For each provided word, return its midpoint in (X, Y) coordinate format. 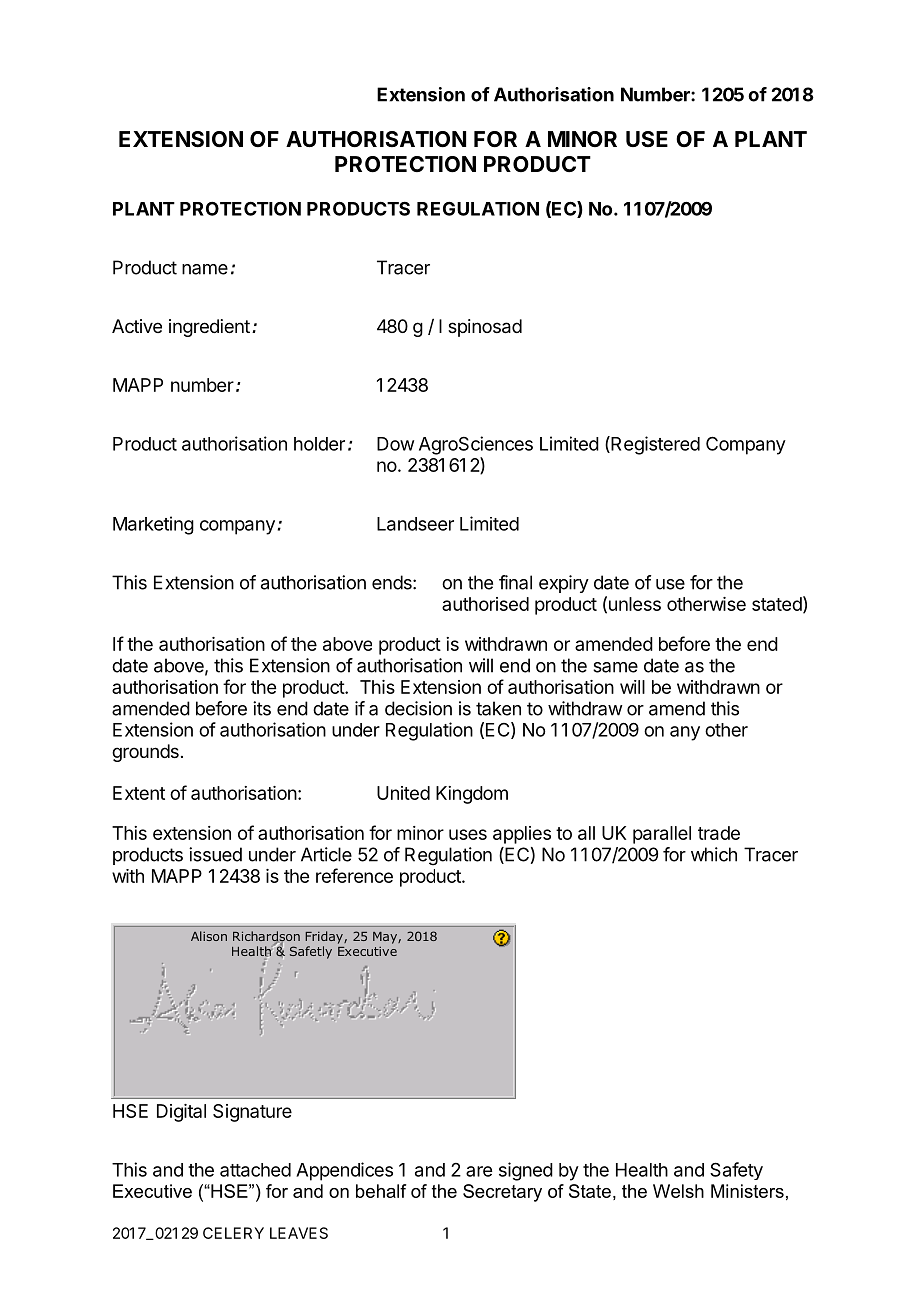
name (205, 269)
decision (418, 708)
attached (255, 1170)
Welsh (678, 1191)
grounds (145, 753)
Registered (654, 445)
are (479, 1171)
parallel (662, 835)
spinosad (485, 328)
